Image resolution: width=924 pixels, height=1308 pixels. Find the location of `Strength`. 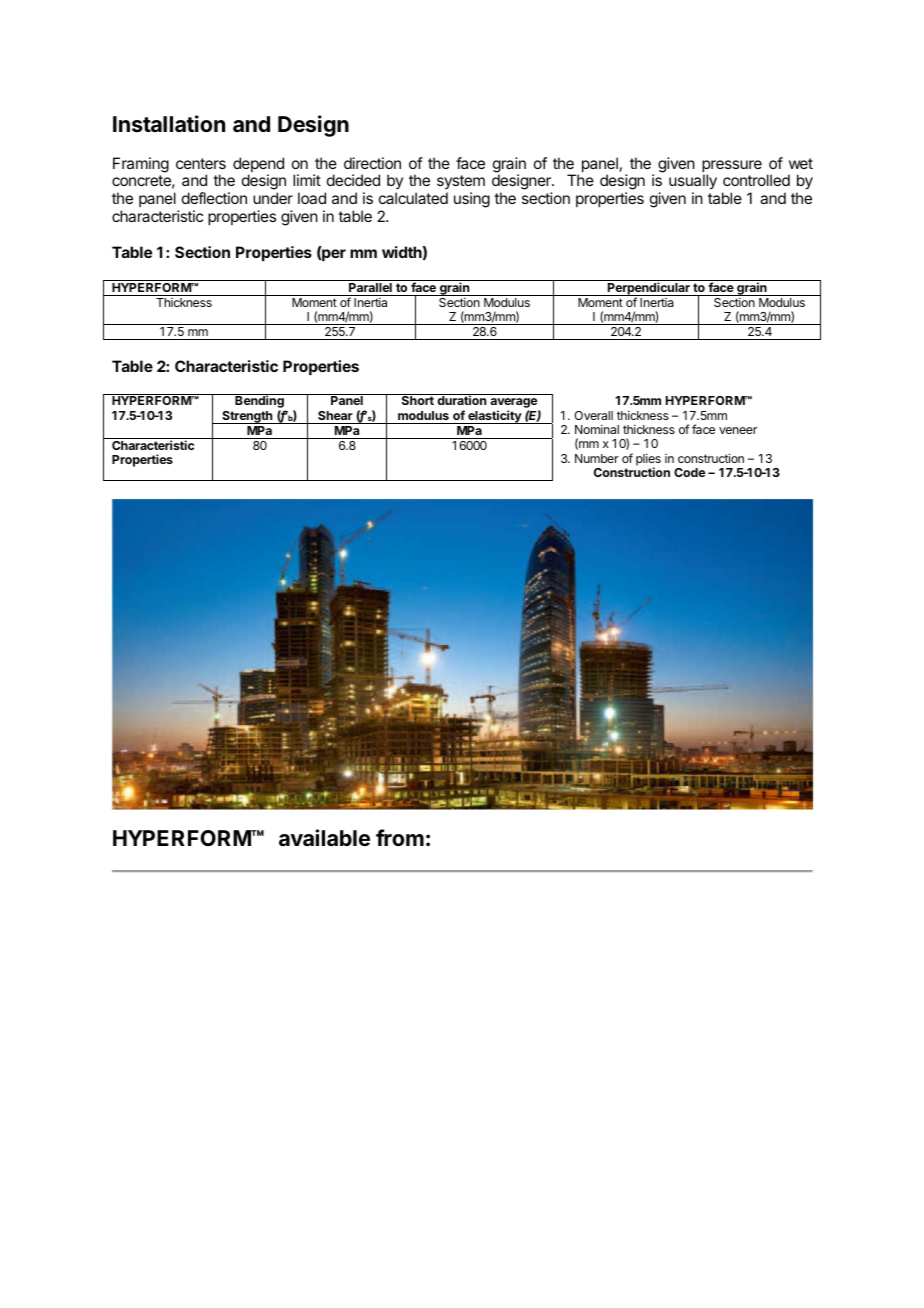

Strength is located at coordinates (247, 417).
